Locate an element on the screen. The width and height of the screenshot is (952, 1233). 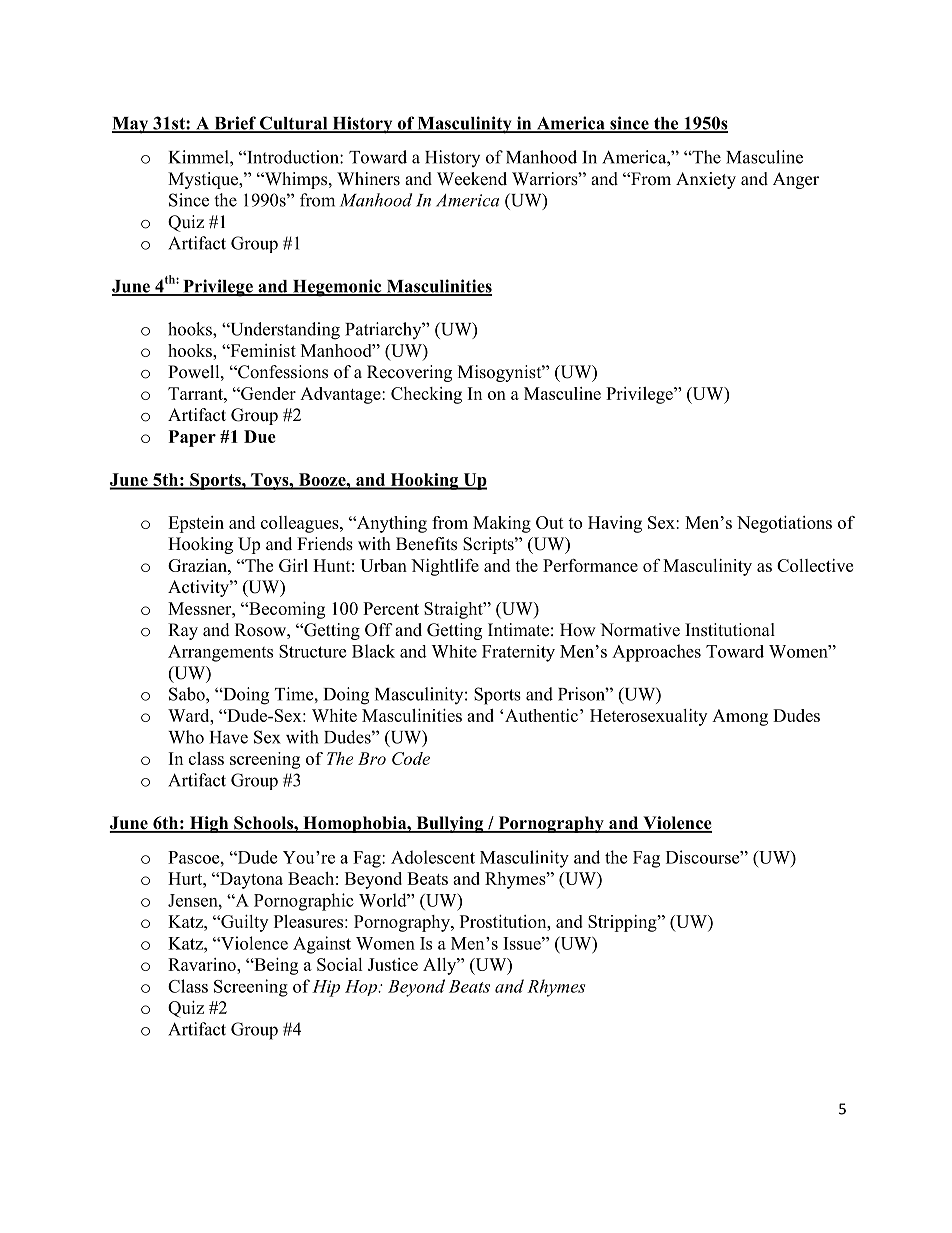
Prostitution is located at coordinates (504, 921).
